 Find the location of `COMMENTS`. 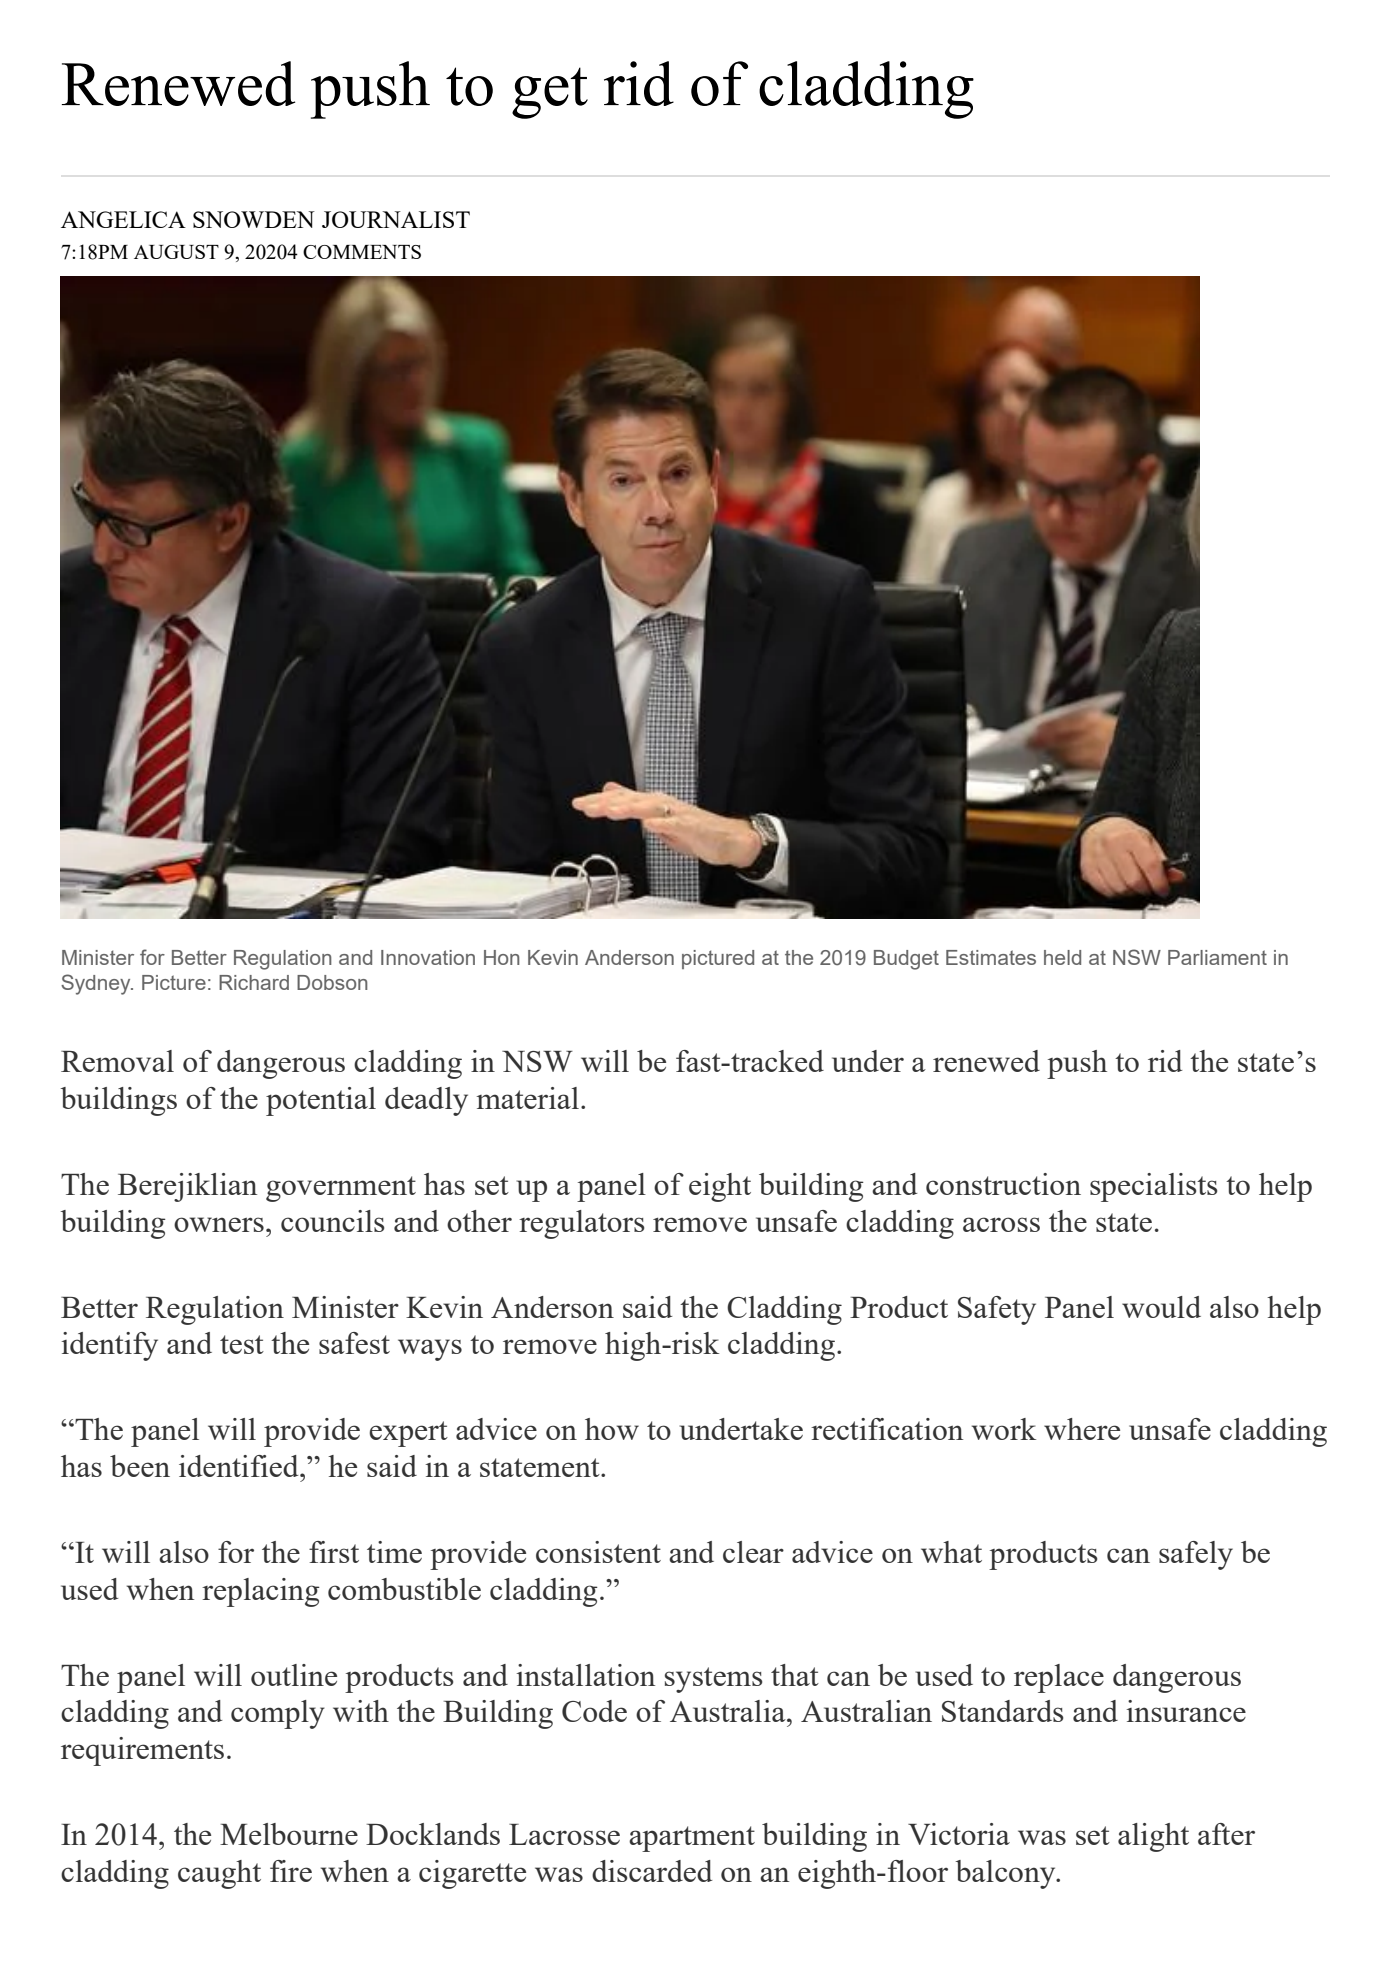

COMMENTS is located at coordinates (362, 252).
